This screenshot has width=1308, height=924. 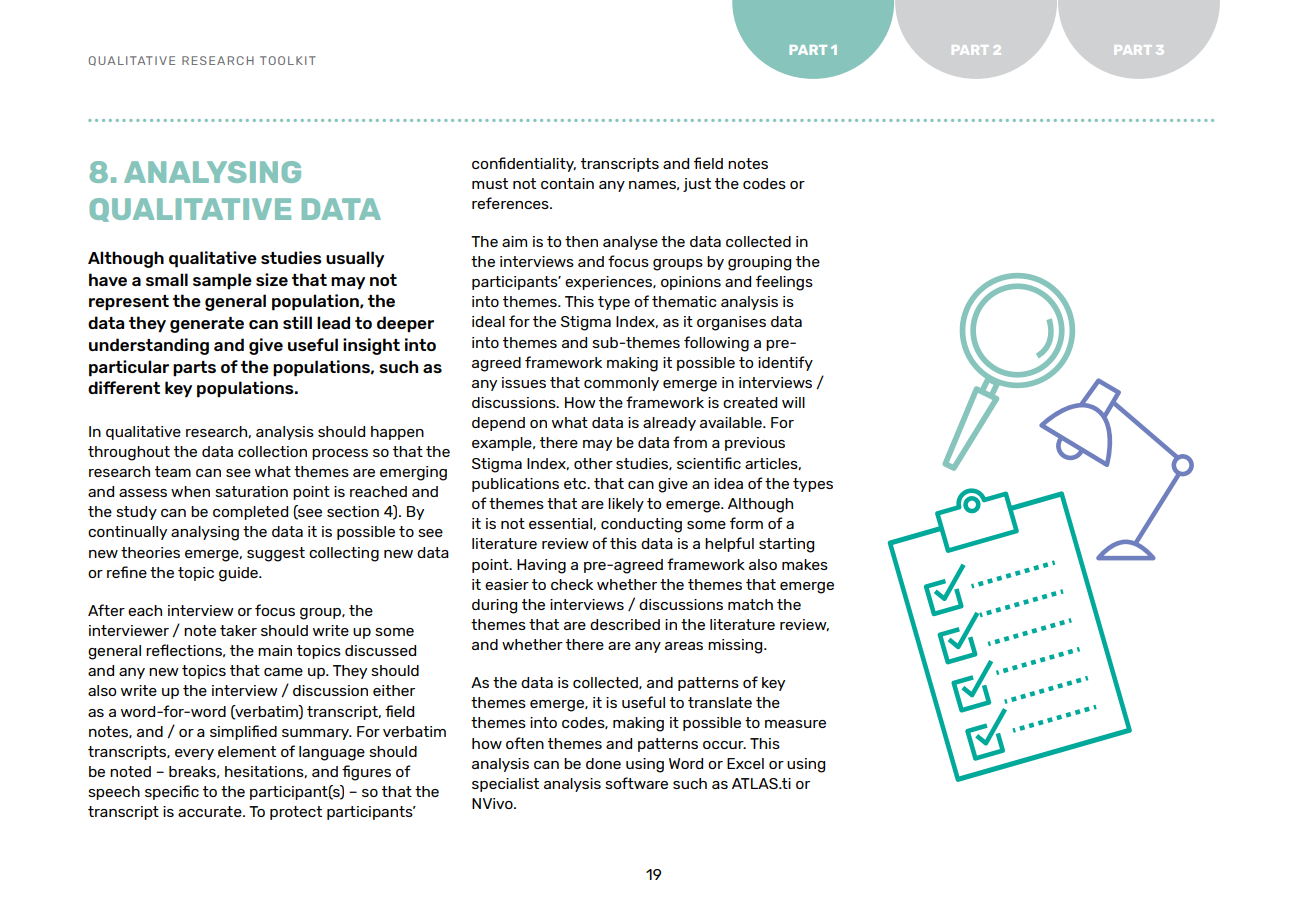 I want to click on must, so click(x=490, y=183).
